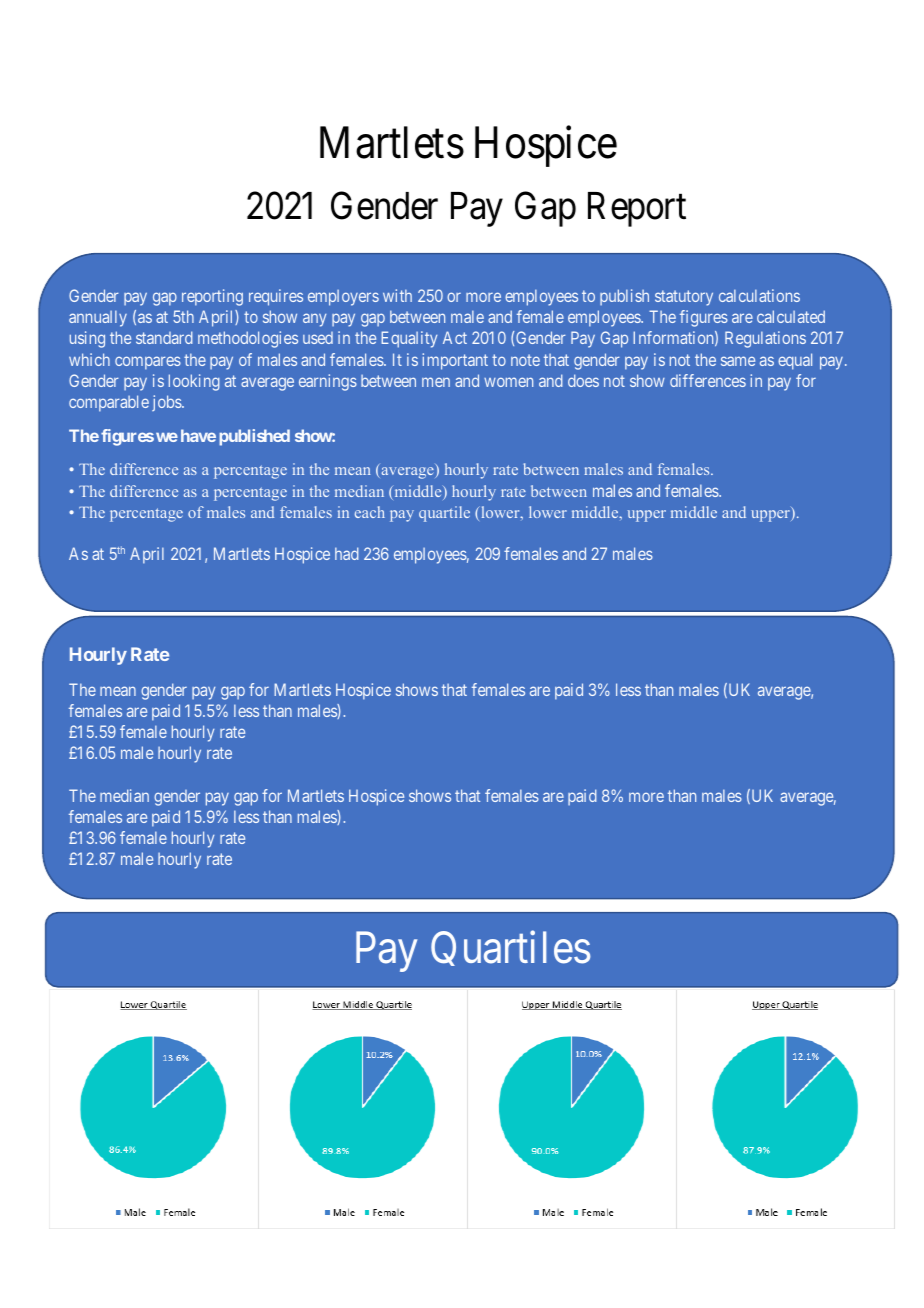 The height and width of the page is (1308, 924). Describe the element at coordinates (194, 382) in the page. I see `looking` at that location.
